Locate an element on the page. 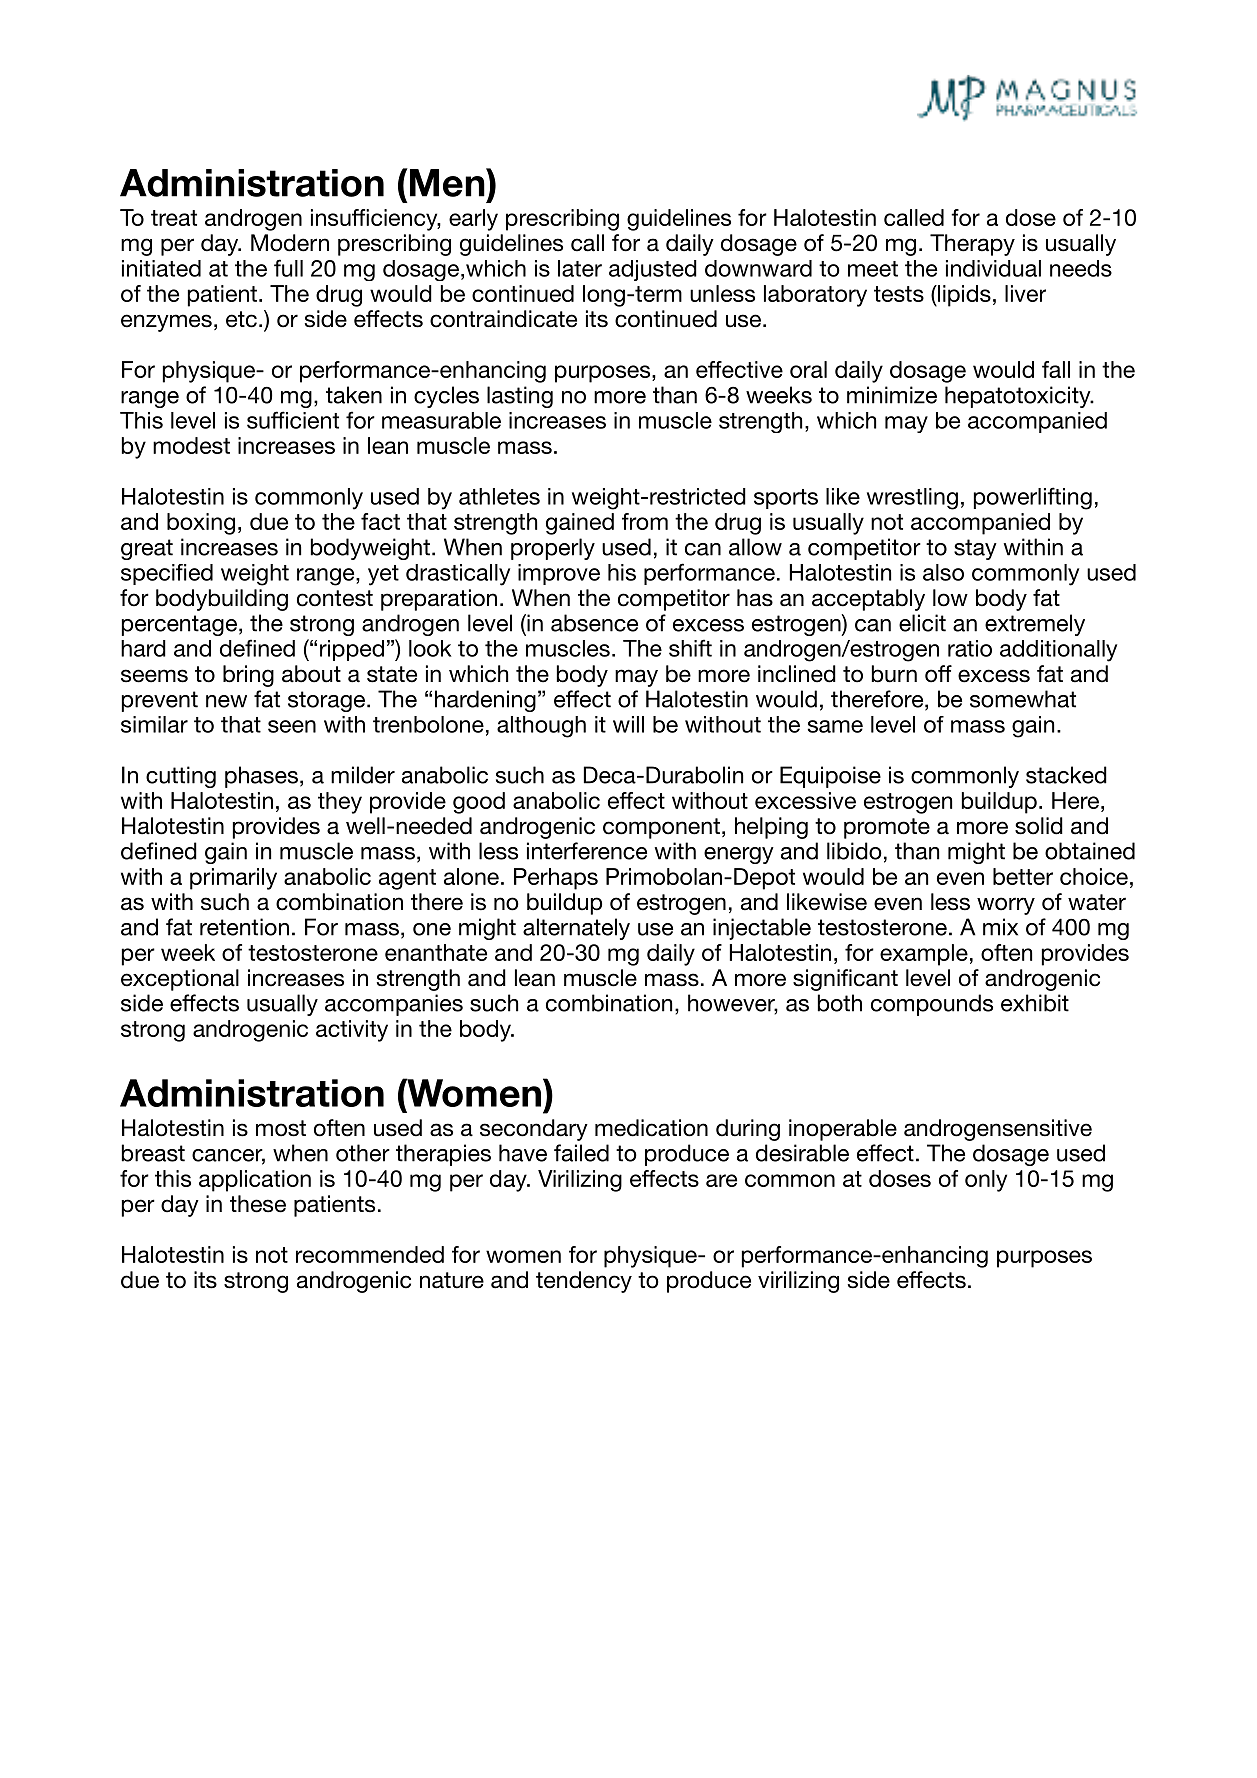 The width and height of the page is (1257, 1778). these is located at coordinates (258, 1204).
